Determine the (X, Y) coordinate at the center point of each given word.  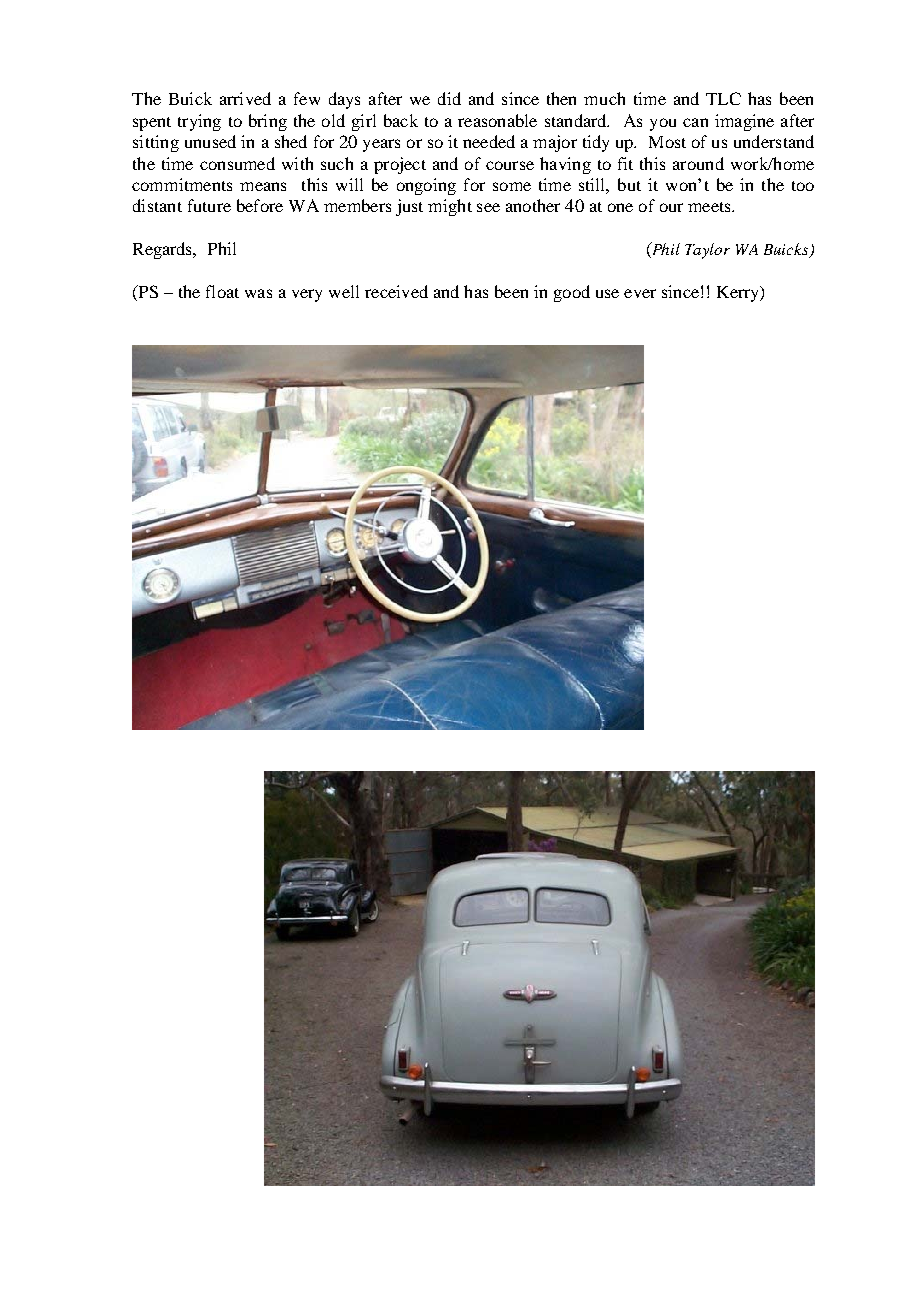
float (222, 291)
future (209, 205)
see (488, 207)
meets (710, 207)
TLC (723, 98)
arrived (245, 98)
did (449, 98)
